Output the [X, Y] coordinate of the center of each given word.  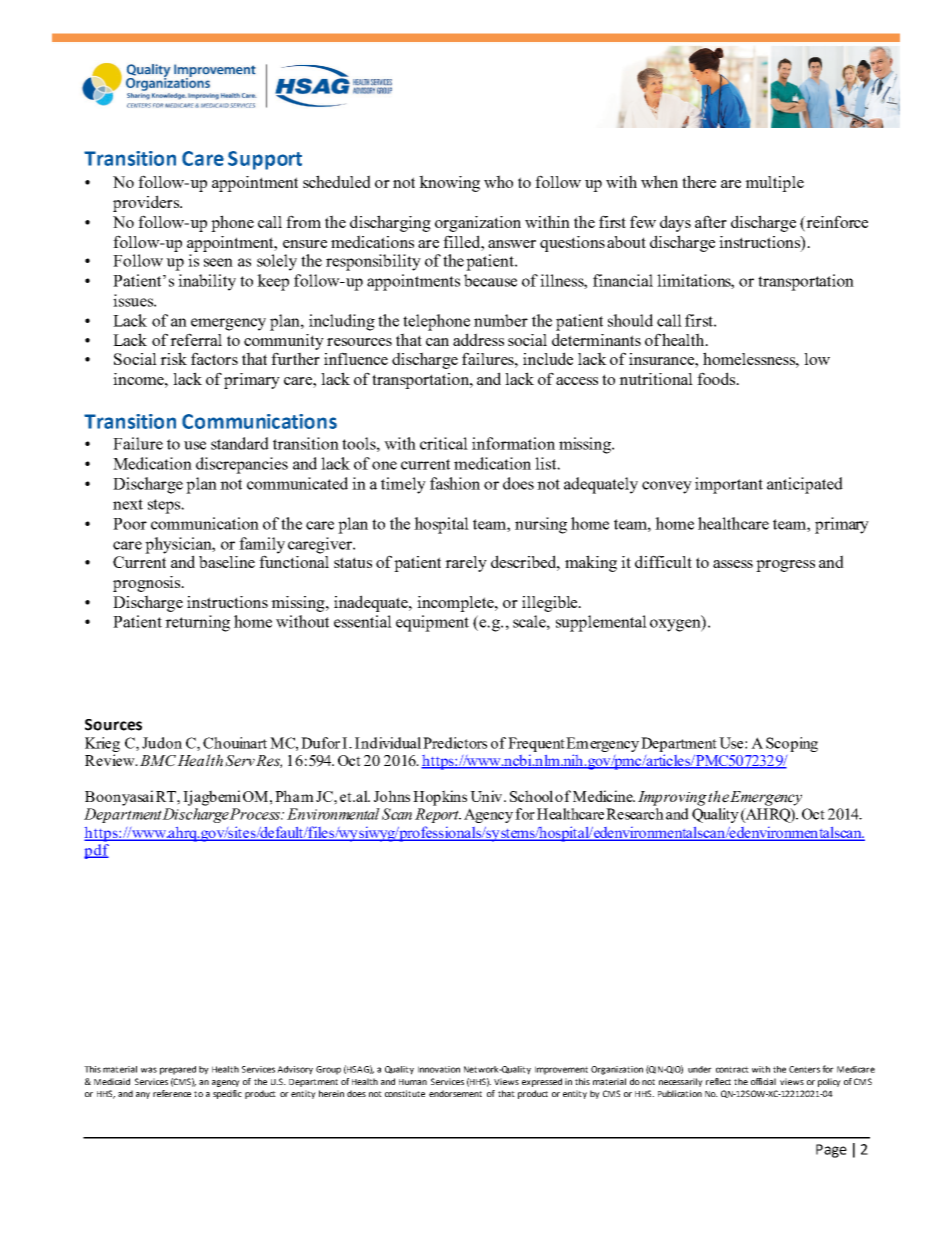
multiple [774, 184]
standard [240, 443]
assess [733, 564]
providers [147, 203]
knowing [449, 183]
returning [197, 623]
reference [172, 1093]
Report [438, 815]
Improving [672, 798]
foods [717, 378]
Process [255, 814]
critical [444, 443]
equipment [432, 623]
